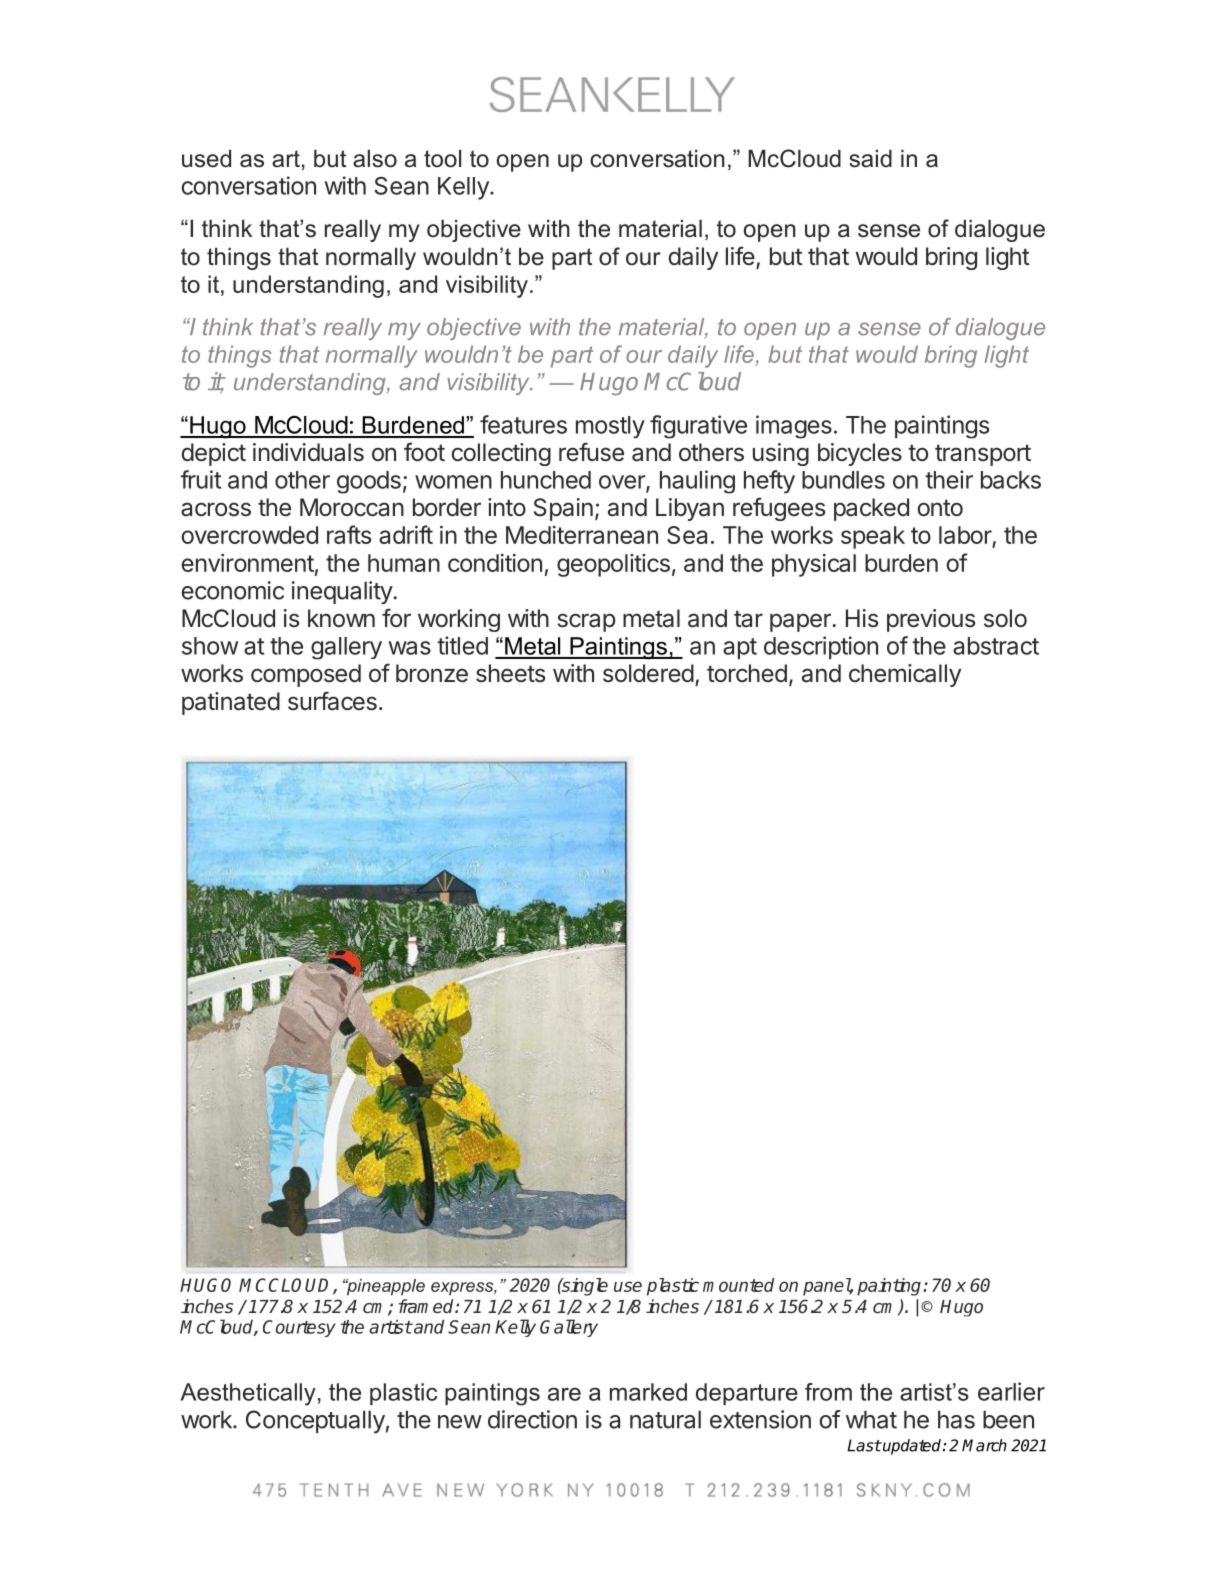 This screenshot has width=1227, height=1587. I want to click on are, so click(564, 1394).
